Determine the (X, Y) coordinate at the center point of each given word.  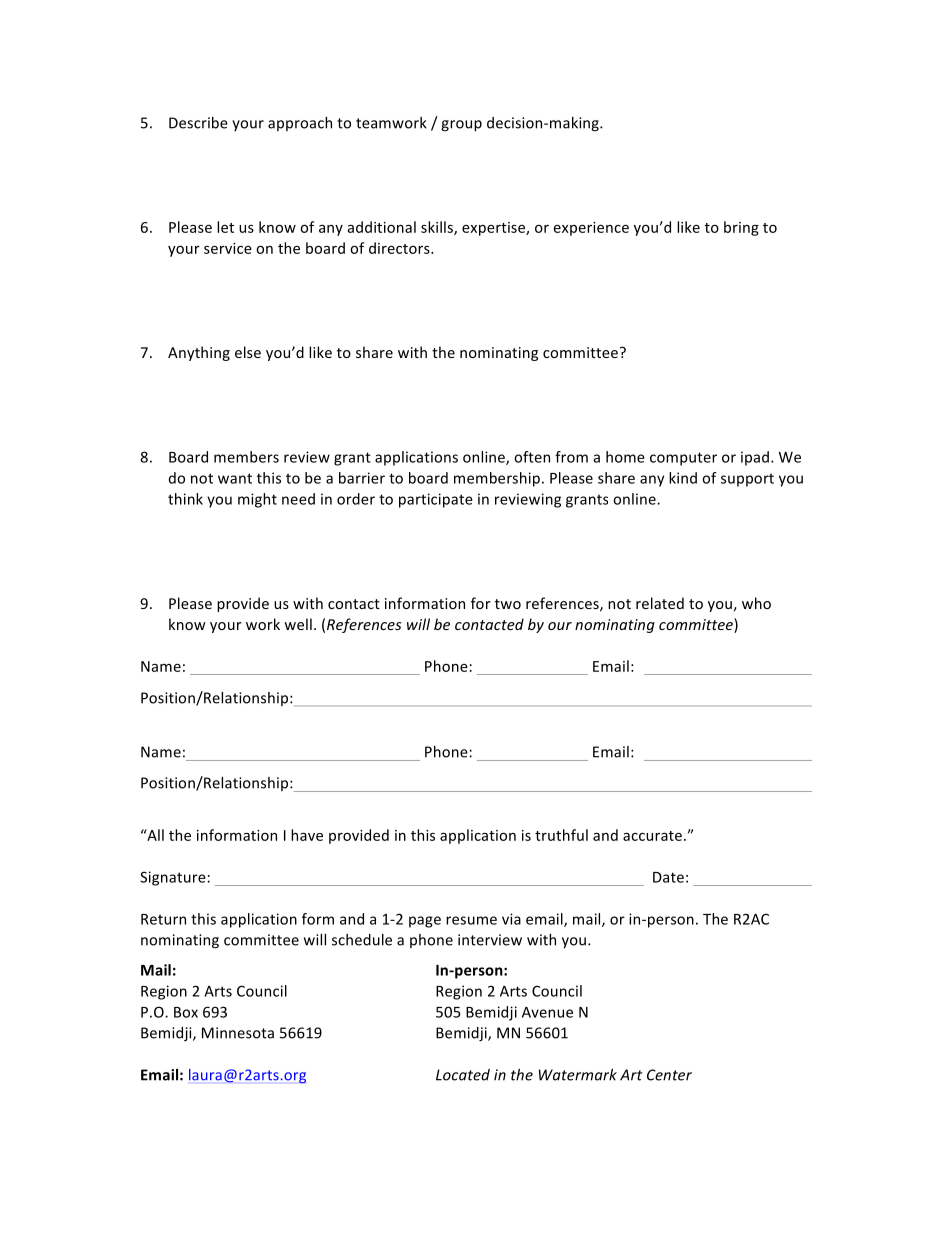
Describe (198, 123)
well (298, 624)
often (532, 457)
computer (683, 459)
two (508, 604)
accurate (652, 836)
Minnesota (238, 1033)
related (660, 603)
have (307, 835)
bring (741, 228)
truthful (561, 835)
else (248, 352)
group (461, 126)
